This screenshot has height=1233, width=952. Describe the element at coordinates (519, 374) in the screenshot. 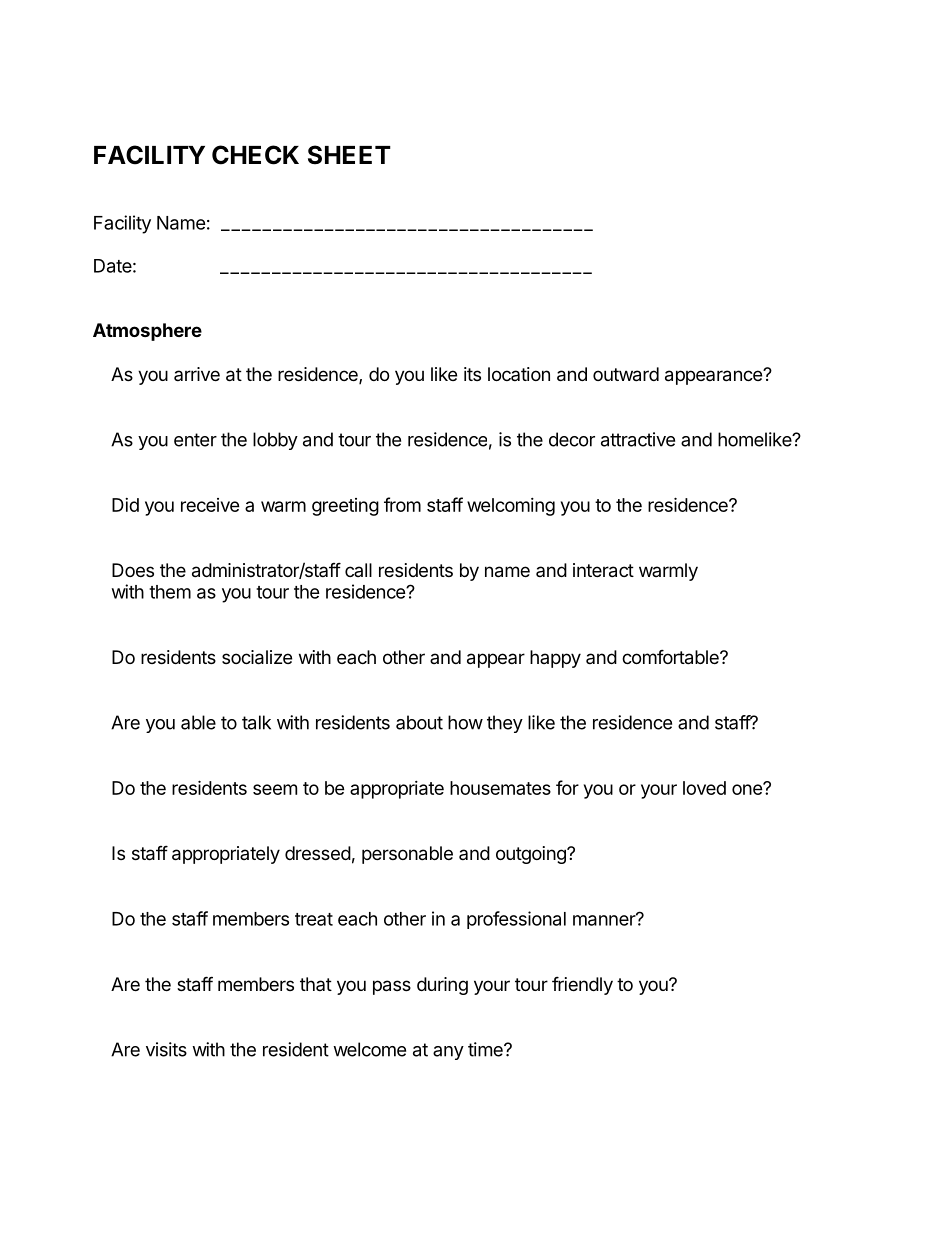

I see `location` at that location.
